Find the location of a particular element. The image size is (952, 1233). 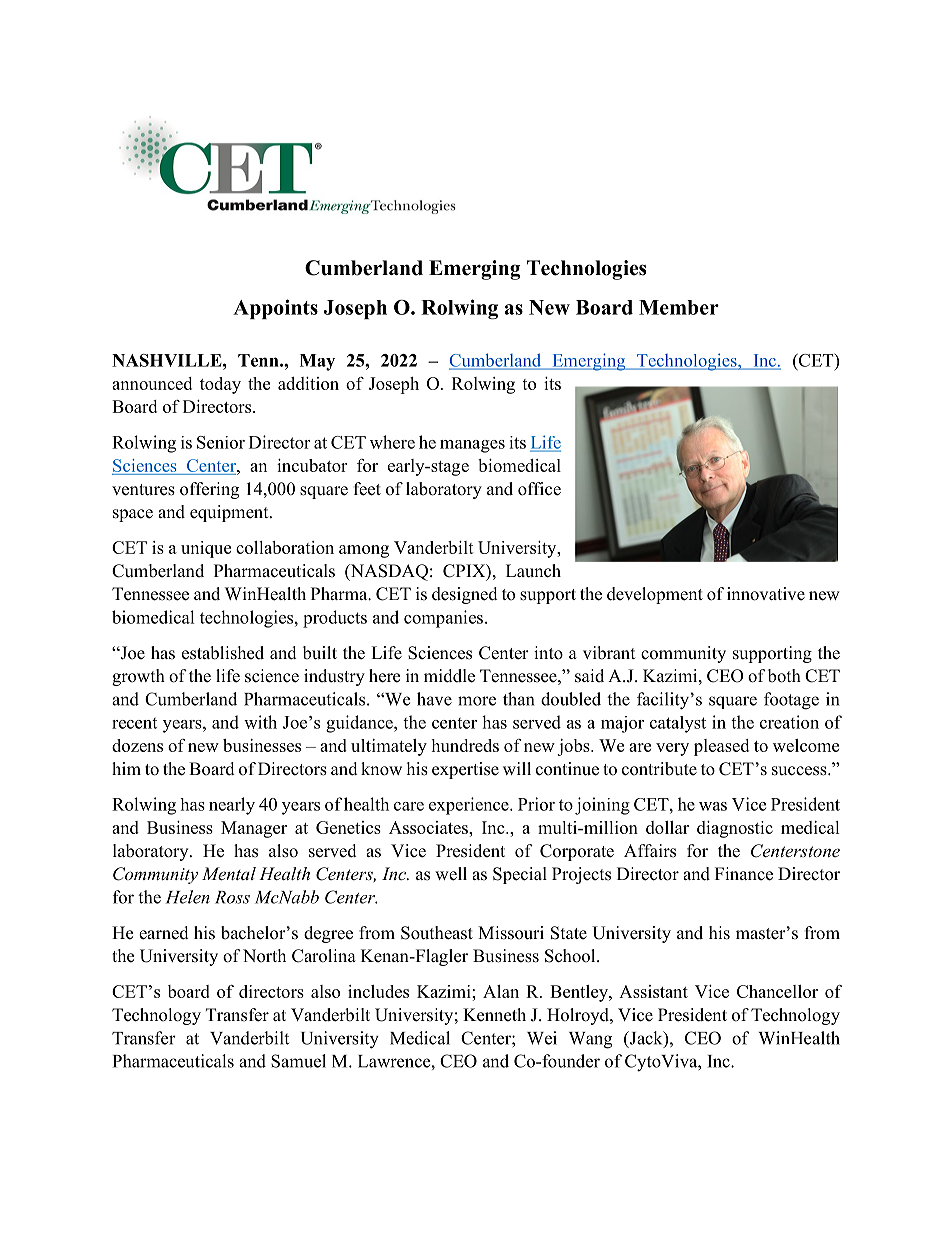

Member is located at coordinates (679, 307).
